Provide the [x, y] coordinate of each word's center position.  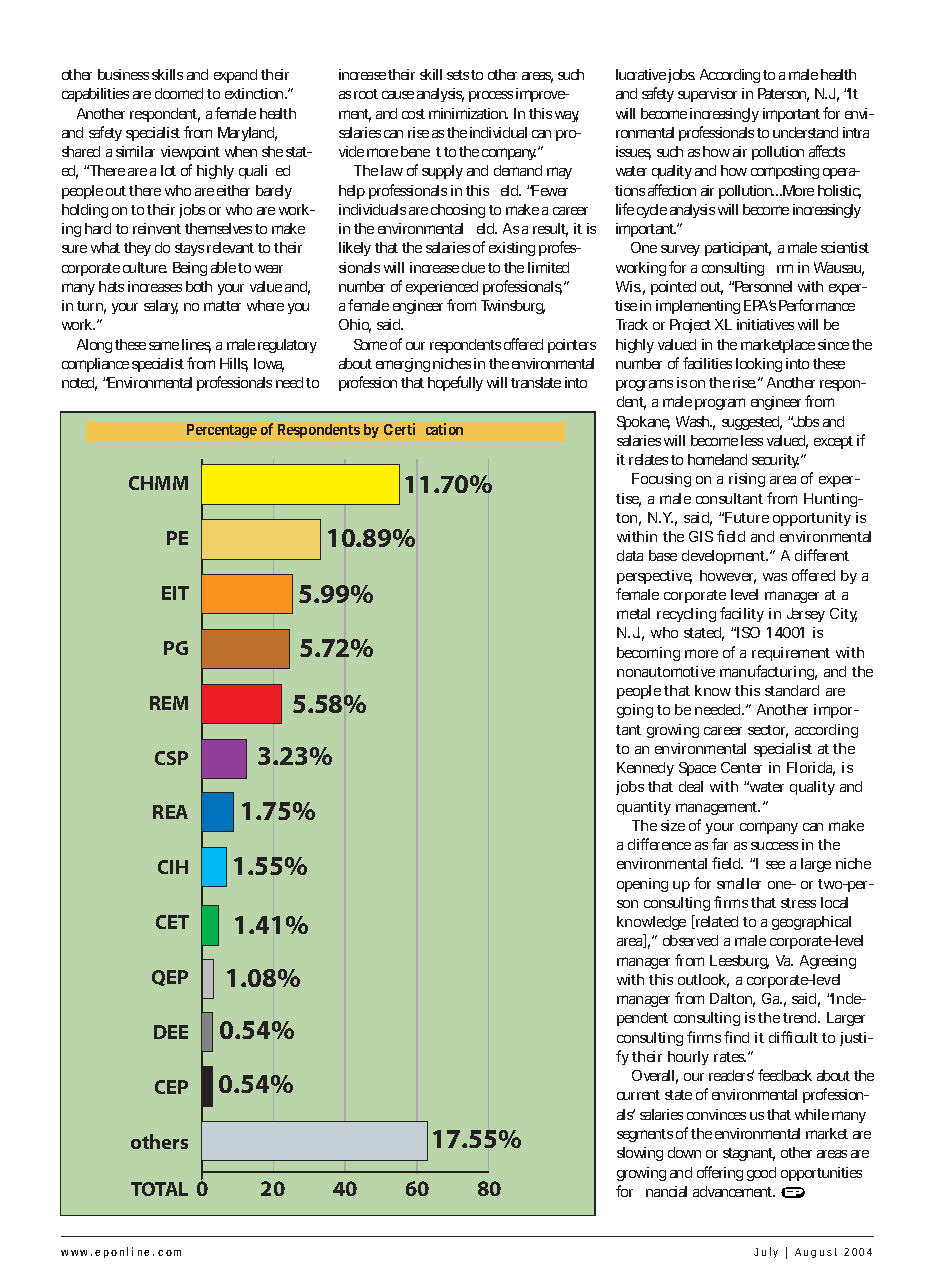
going [635, 711]
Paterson [783, 95]
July [766, 1252]
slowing [640, 1154]
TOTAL [159, 1189]
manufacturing [768, 672]
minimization [468, 113]
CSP [171, 758]
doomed [179, 93]
